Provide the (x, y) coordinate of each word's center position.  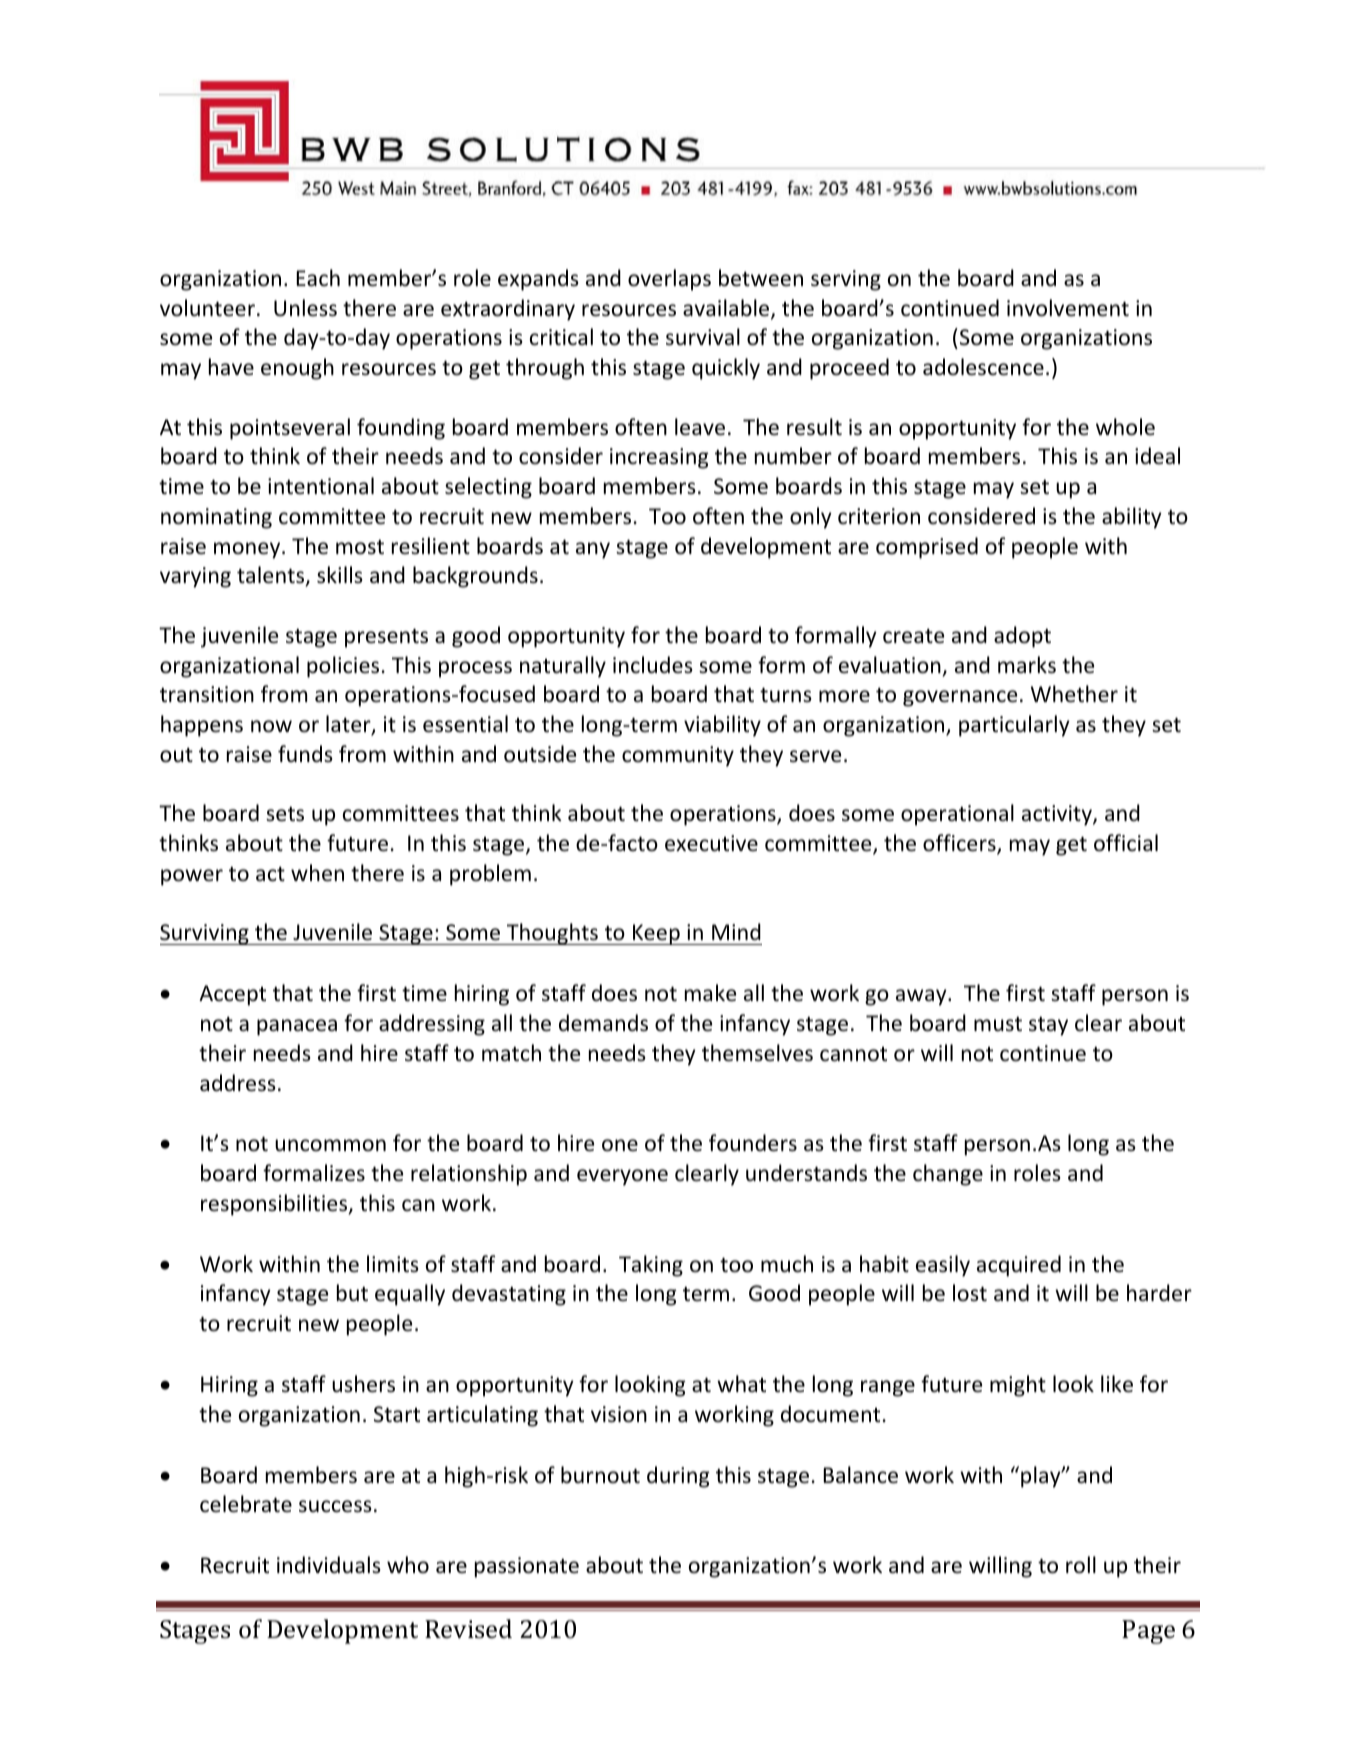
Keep (656, 934)
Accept (232, 995)
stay (1048, 1026)
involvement (1068, 308)
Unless (305, 308)
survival (703, 336)
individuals (329, 1564)
